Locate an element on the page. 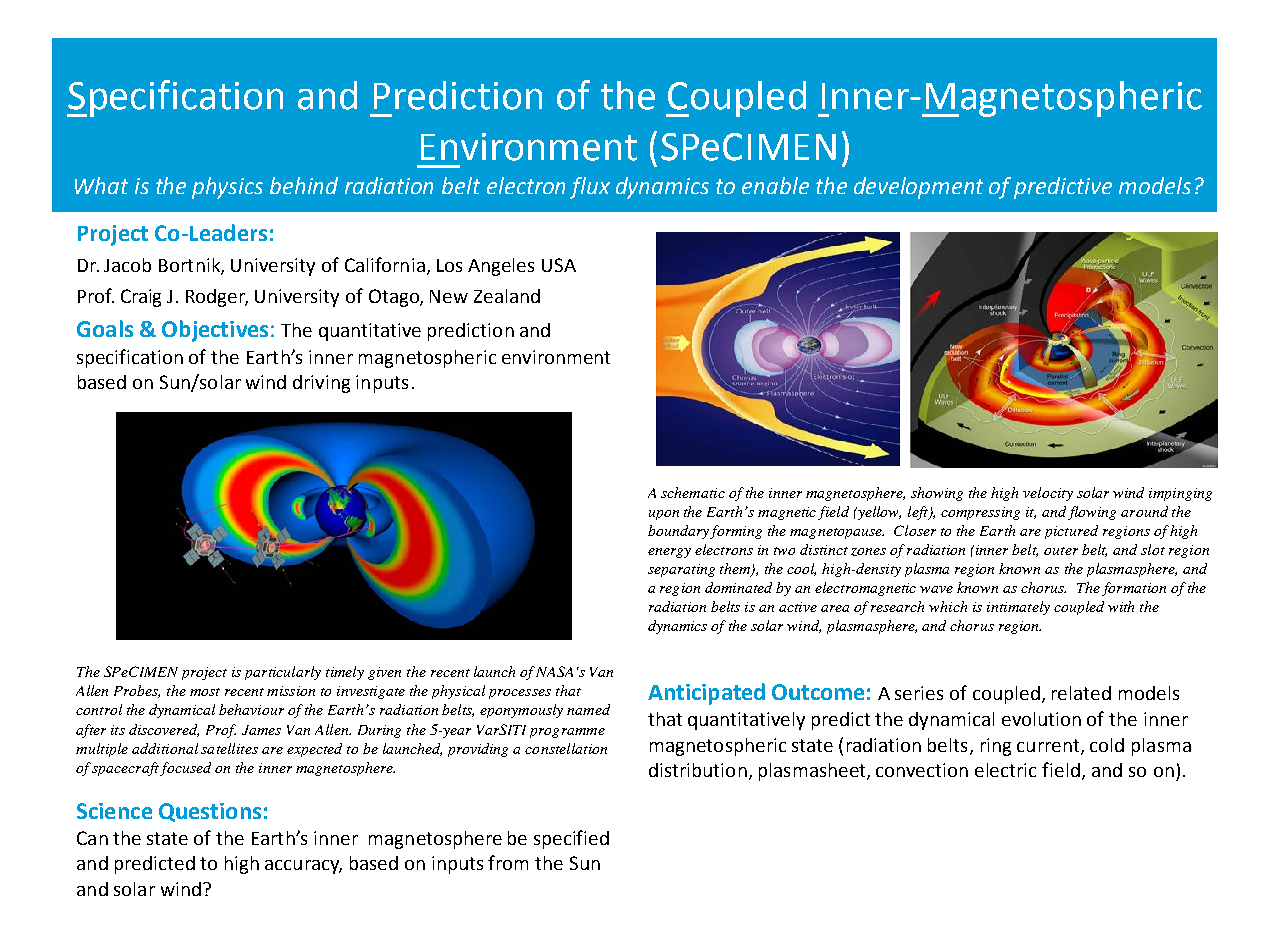  dominated is located at coordinates (738, 587).
